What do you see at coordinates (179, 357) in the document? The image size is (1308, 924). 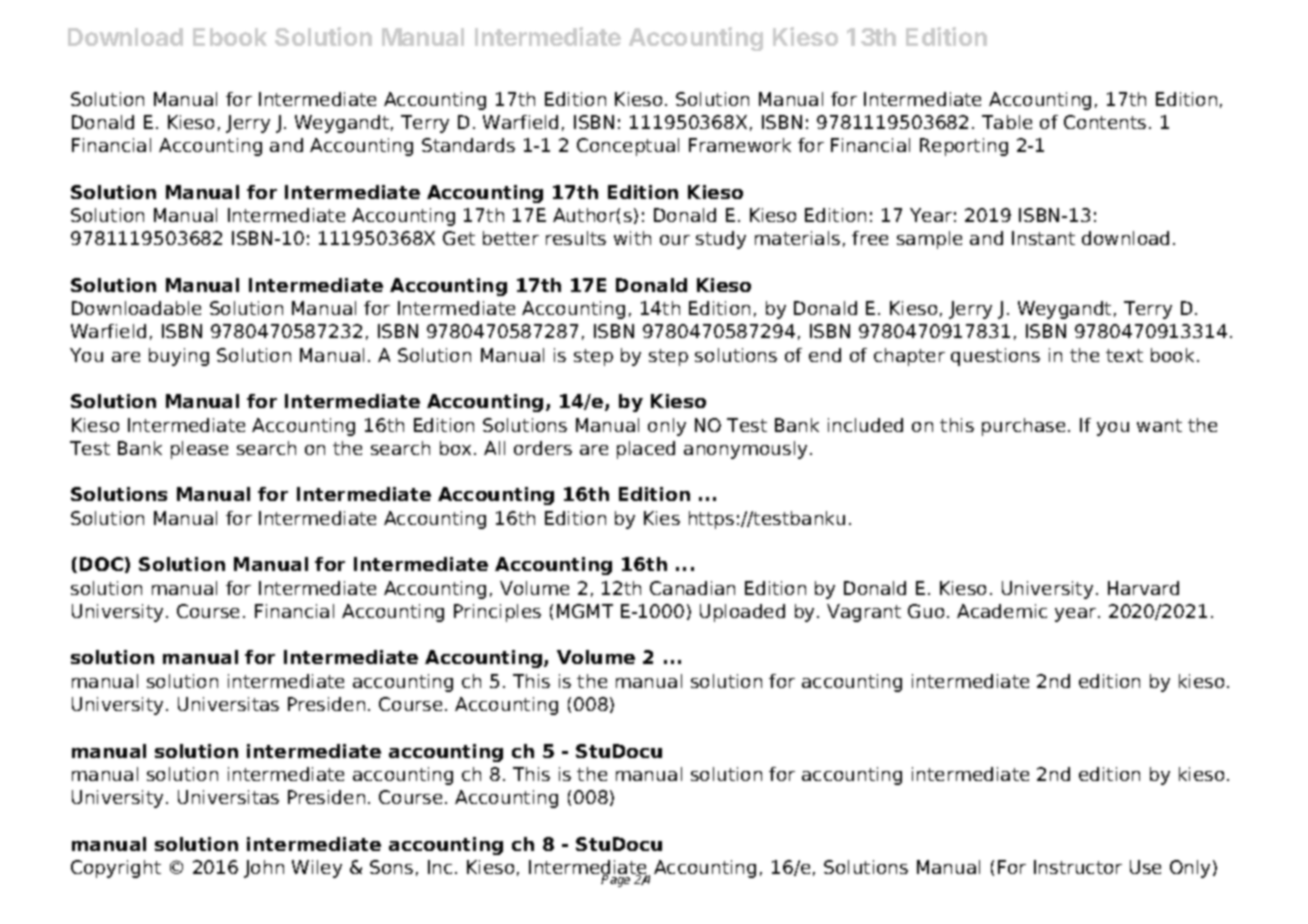 I see `buying` at bounding box center [179, 357].
